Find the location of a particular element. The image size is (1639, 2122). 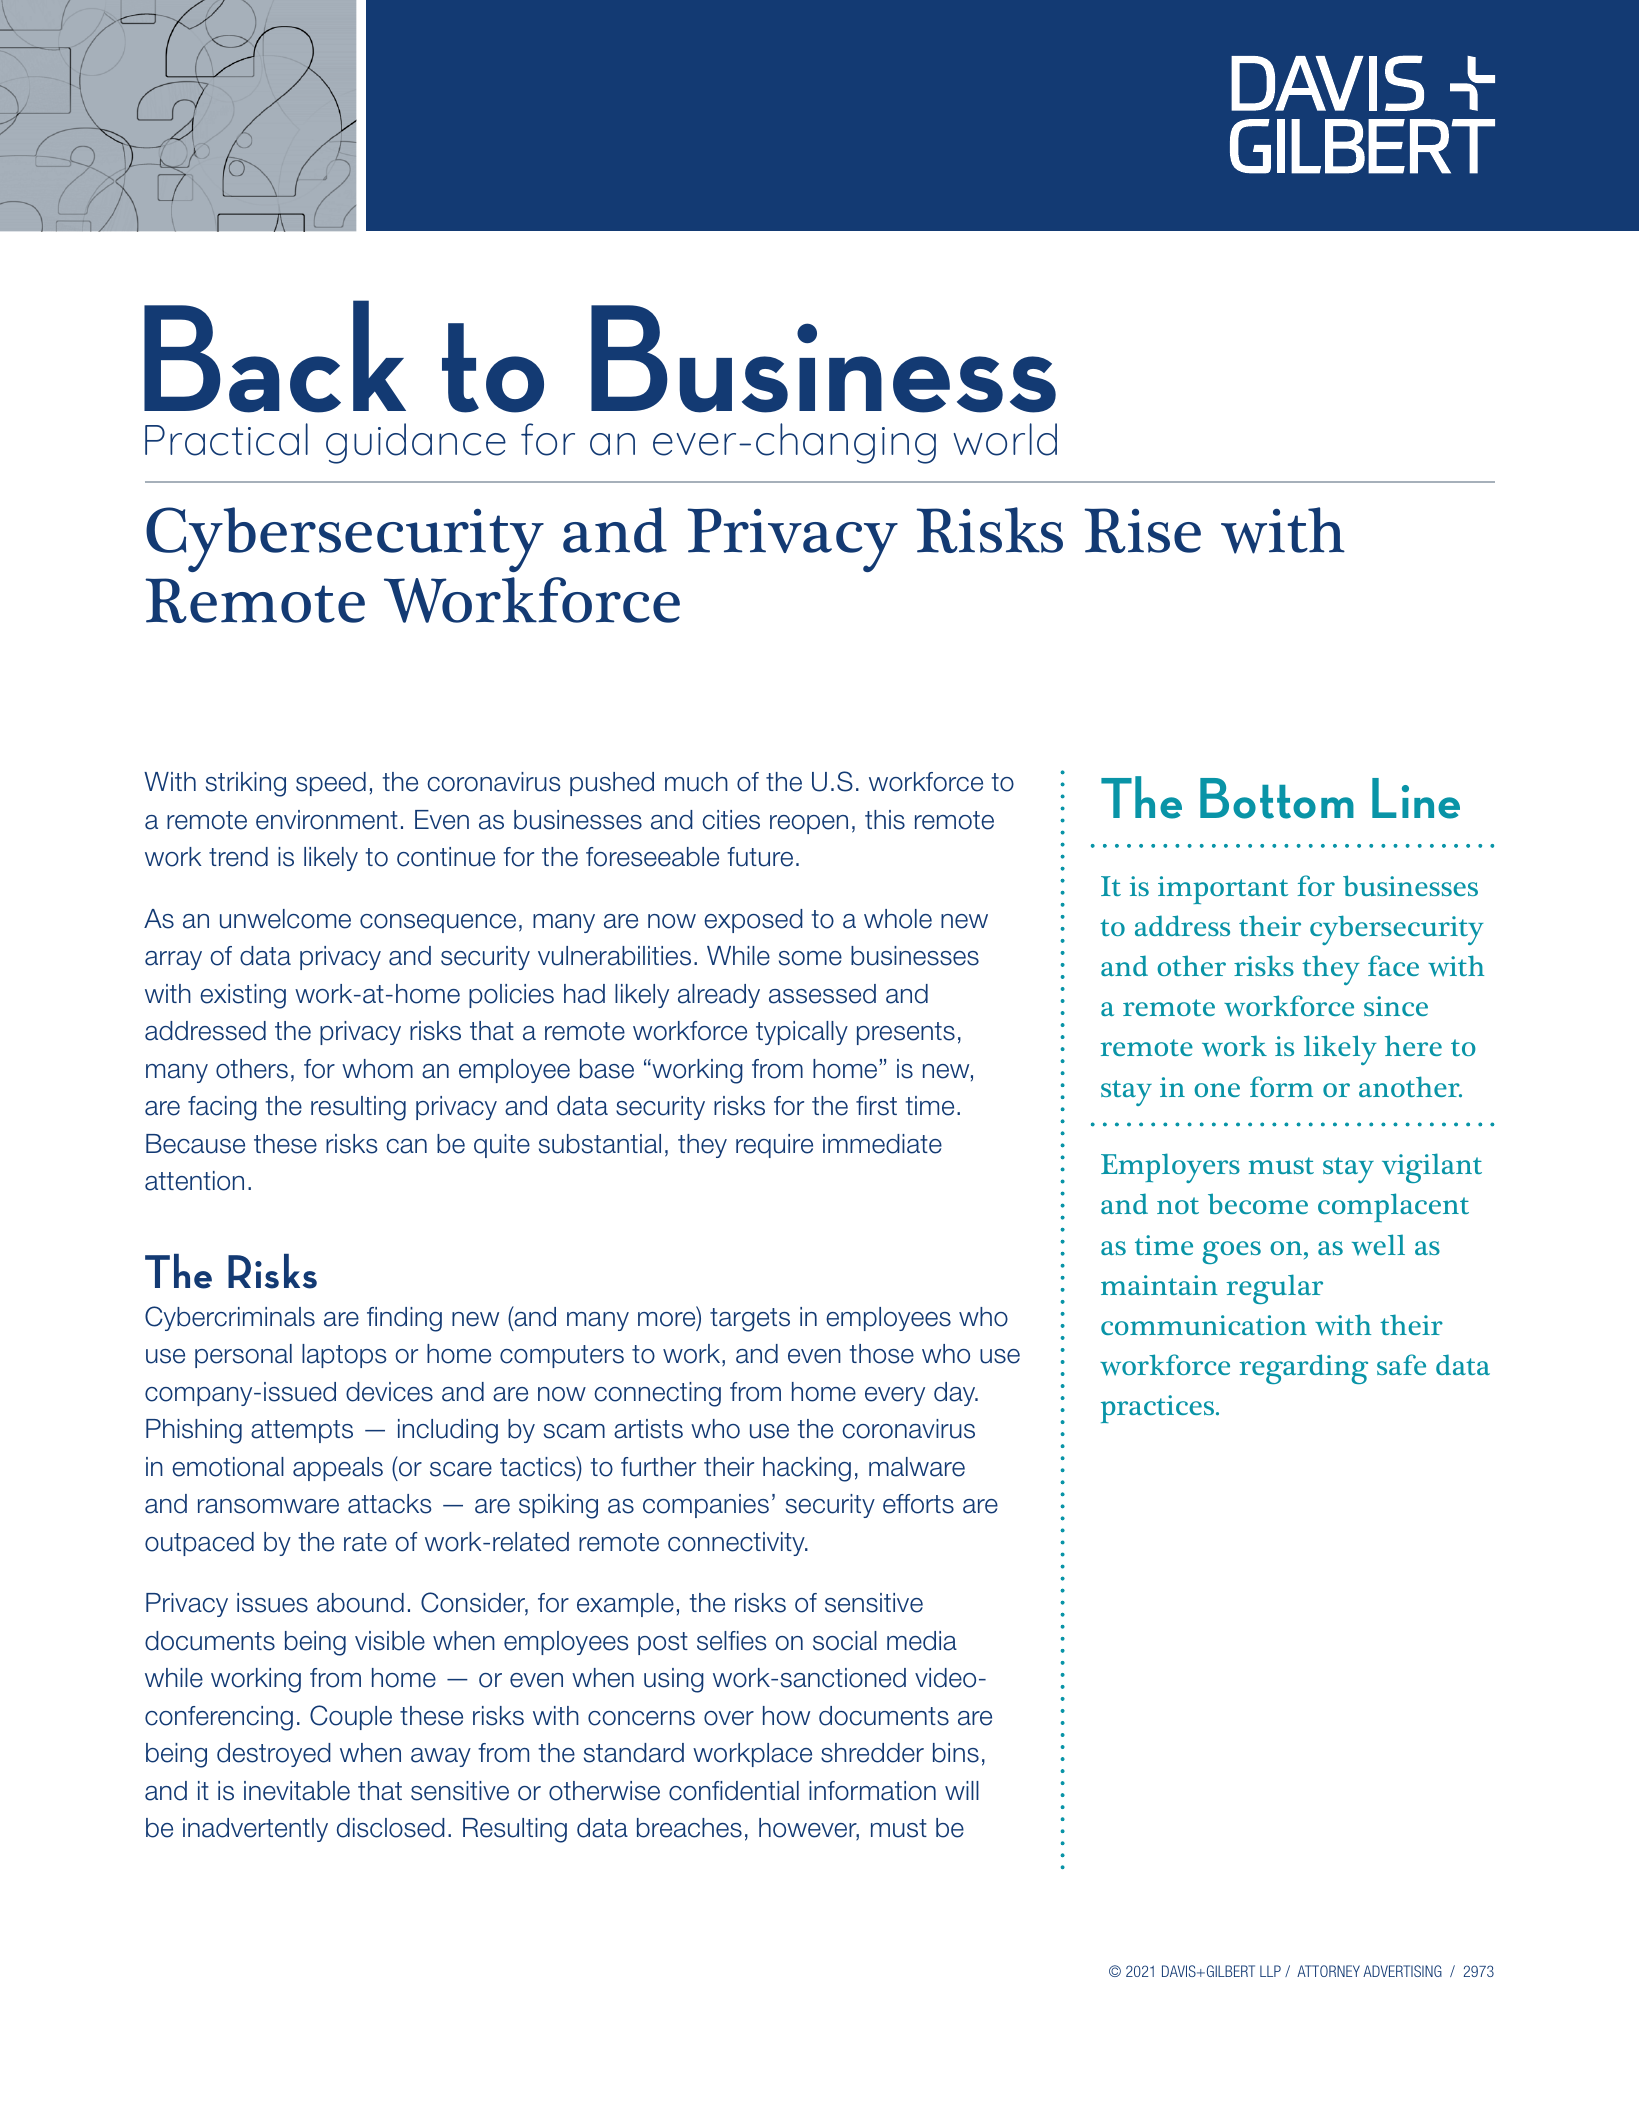

require is located at coordinates (774, 1146).
